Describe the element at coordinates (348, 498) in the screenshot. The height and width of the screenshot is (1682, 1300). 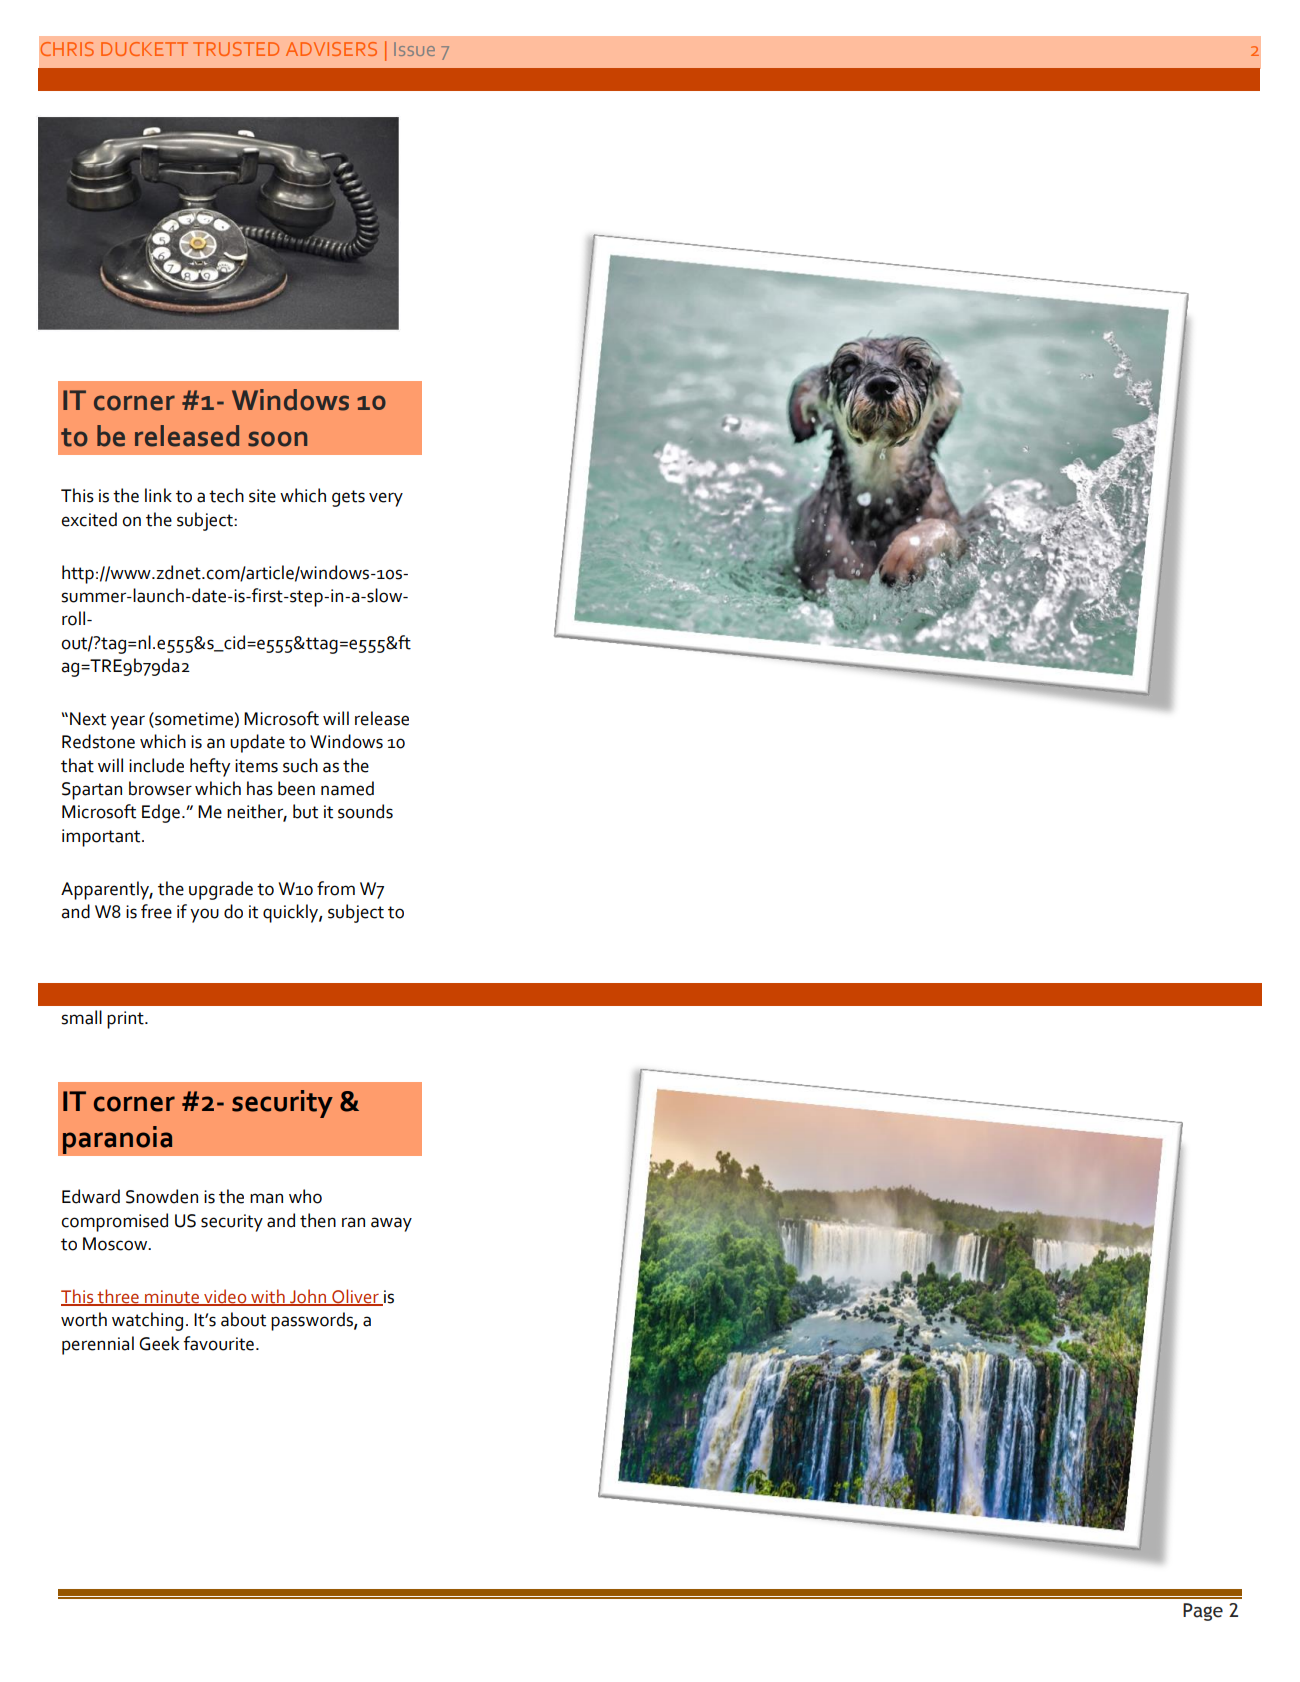
I see `gets` at that location.
